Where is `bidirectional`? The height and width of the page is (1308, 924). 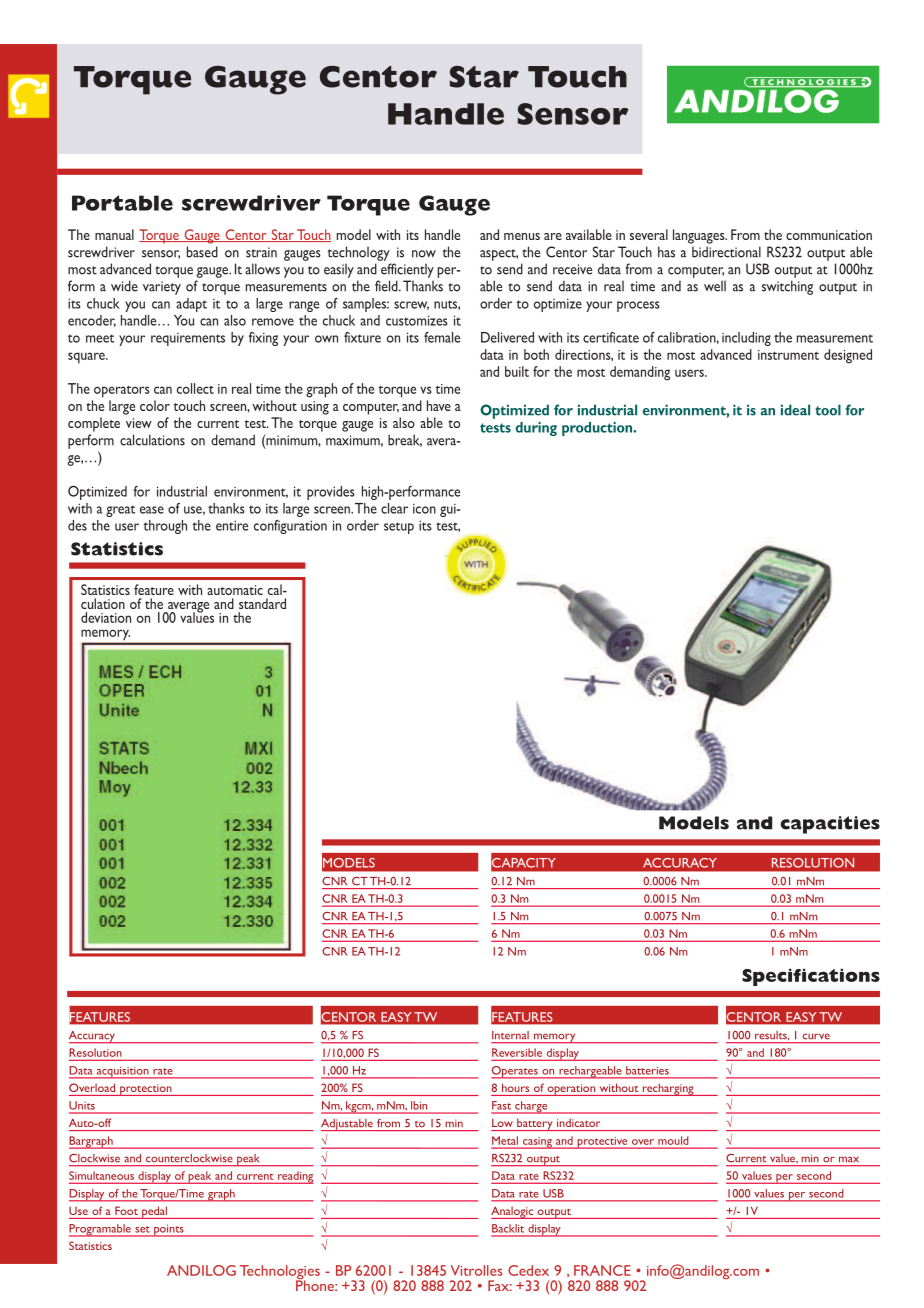
bidirectional is located at coordinates (726, 252).
